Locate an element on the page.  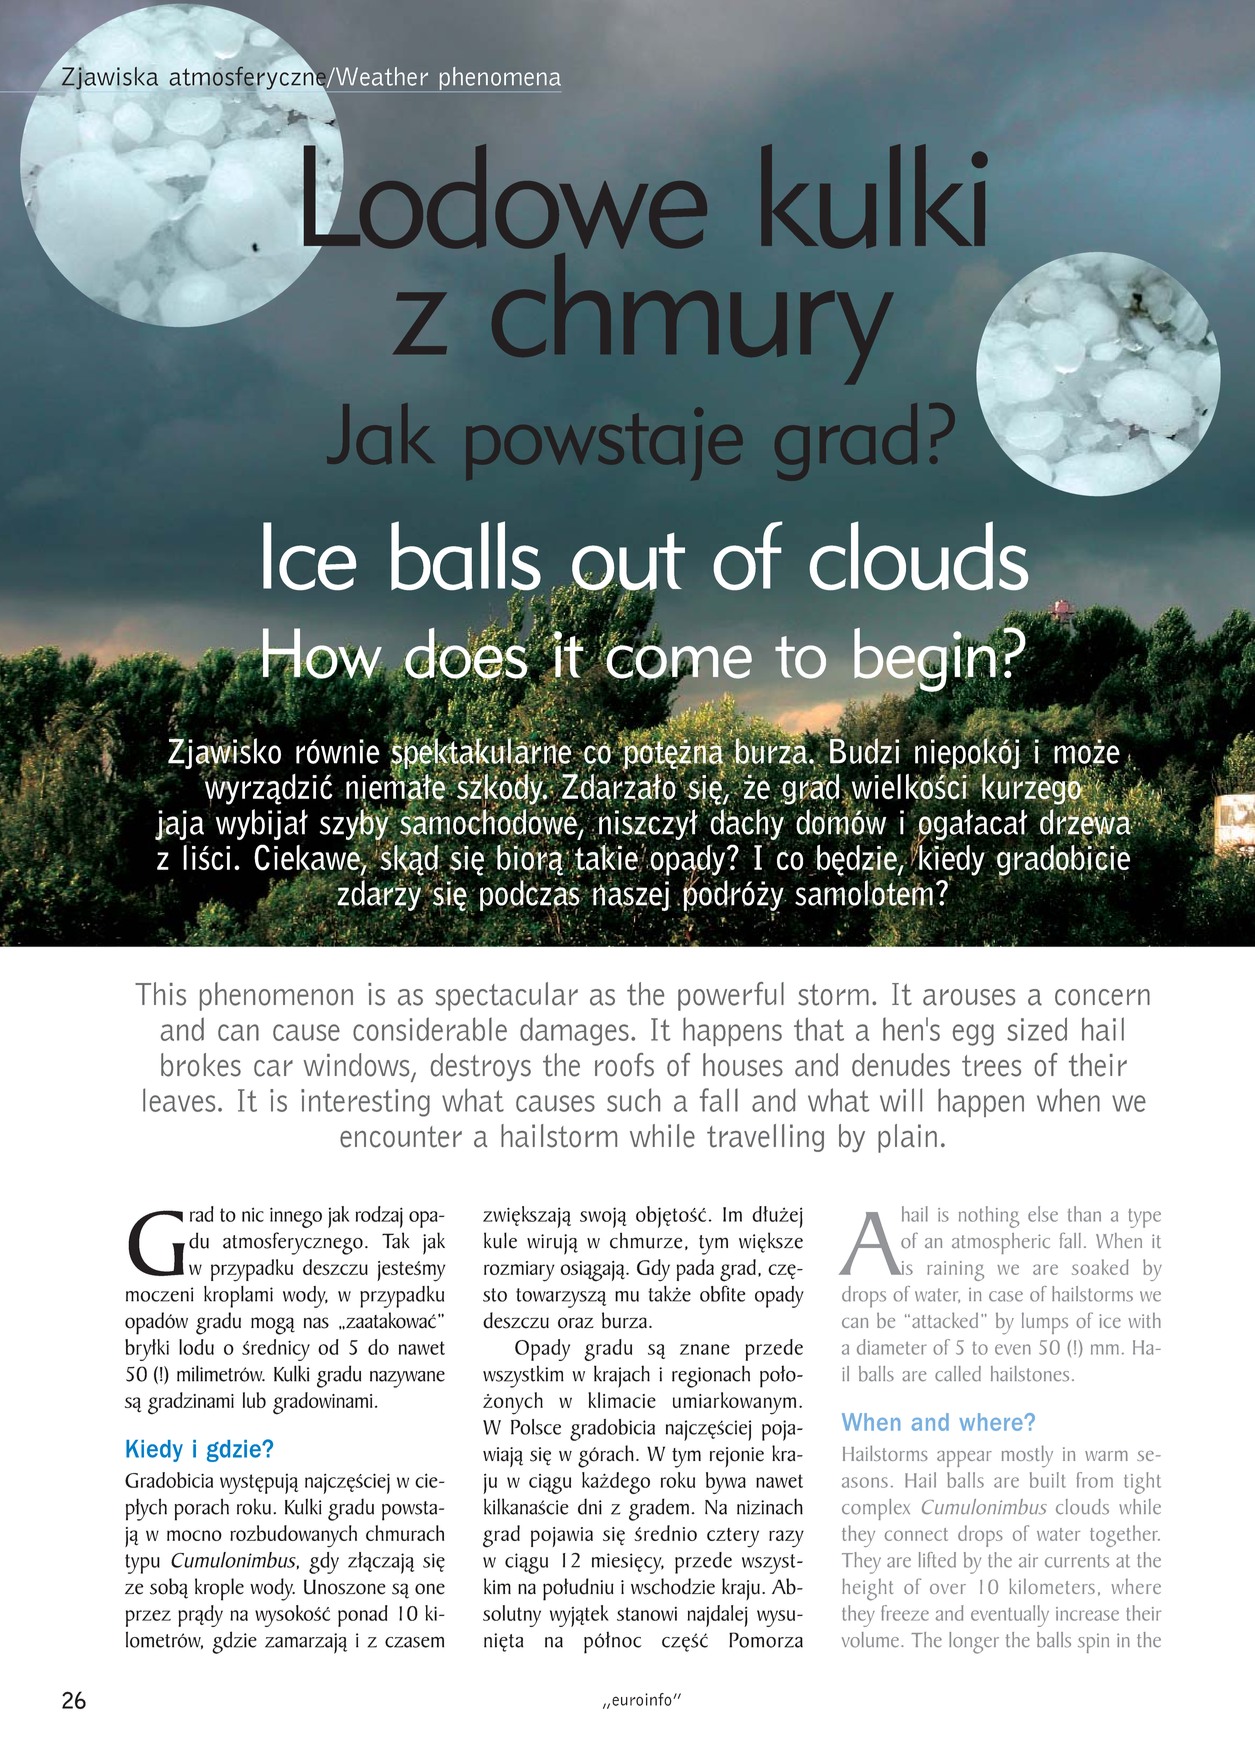
spectacular is located at coordinates (506, 996).
